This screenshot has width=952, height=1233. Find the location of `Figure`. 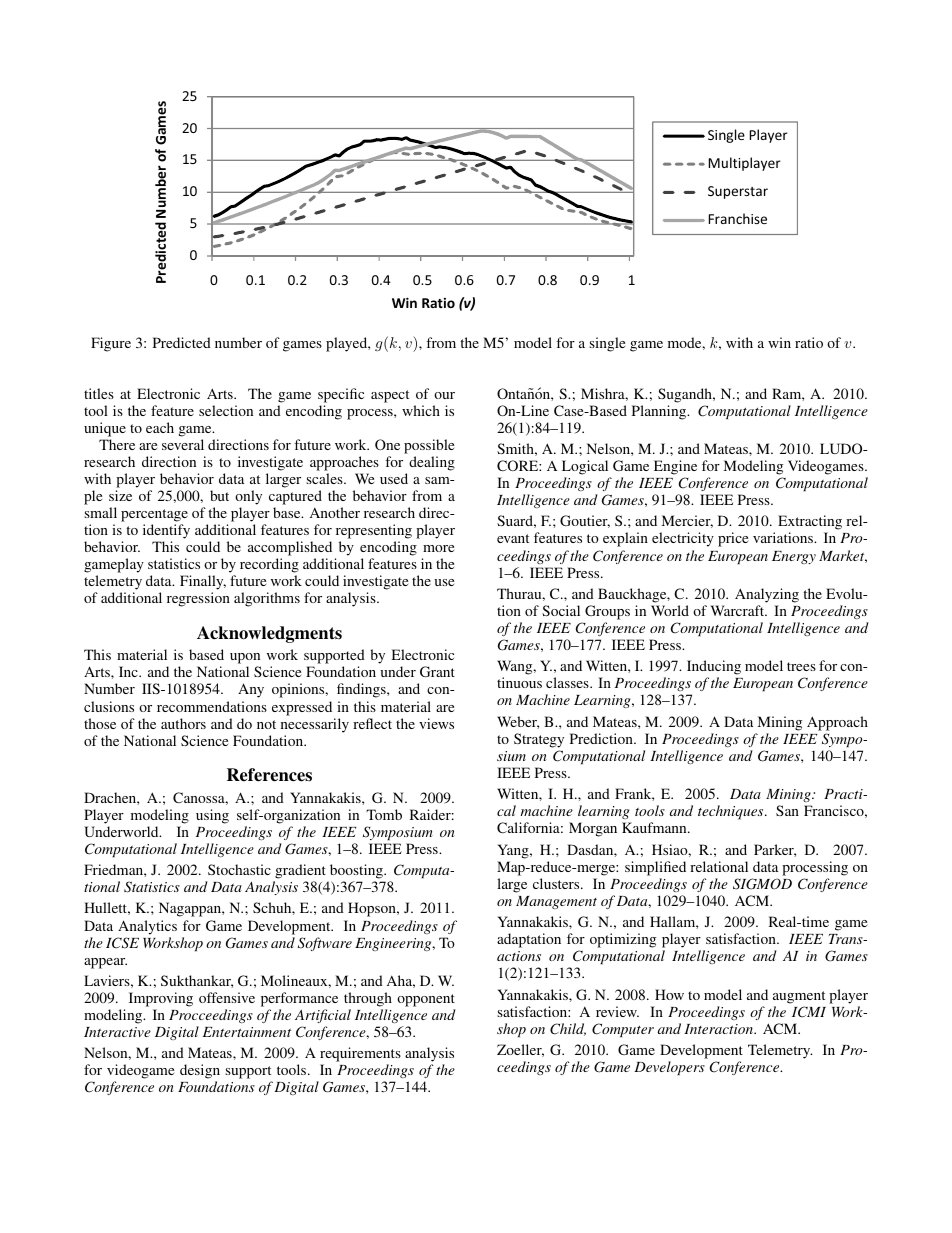

Figure is located at coordinates (111, 344).
